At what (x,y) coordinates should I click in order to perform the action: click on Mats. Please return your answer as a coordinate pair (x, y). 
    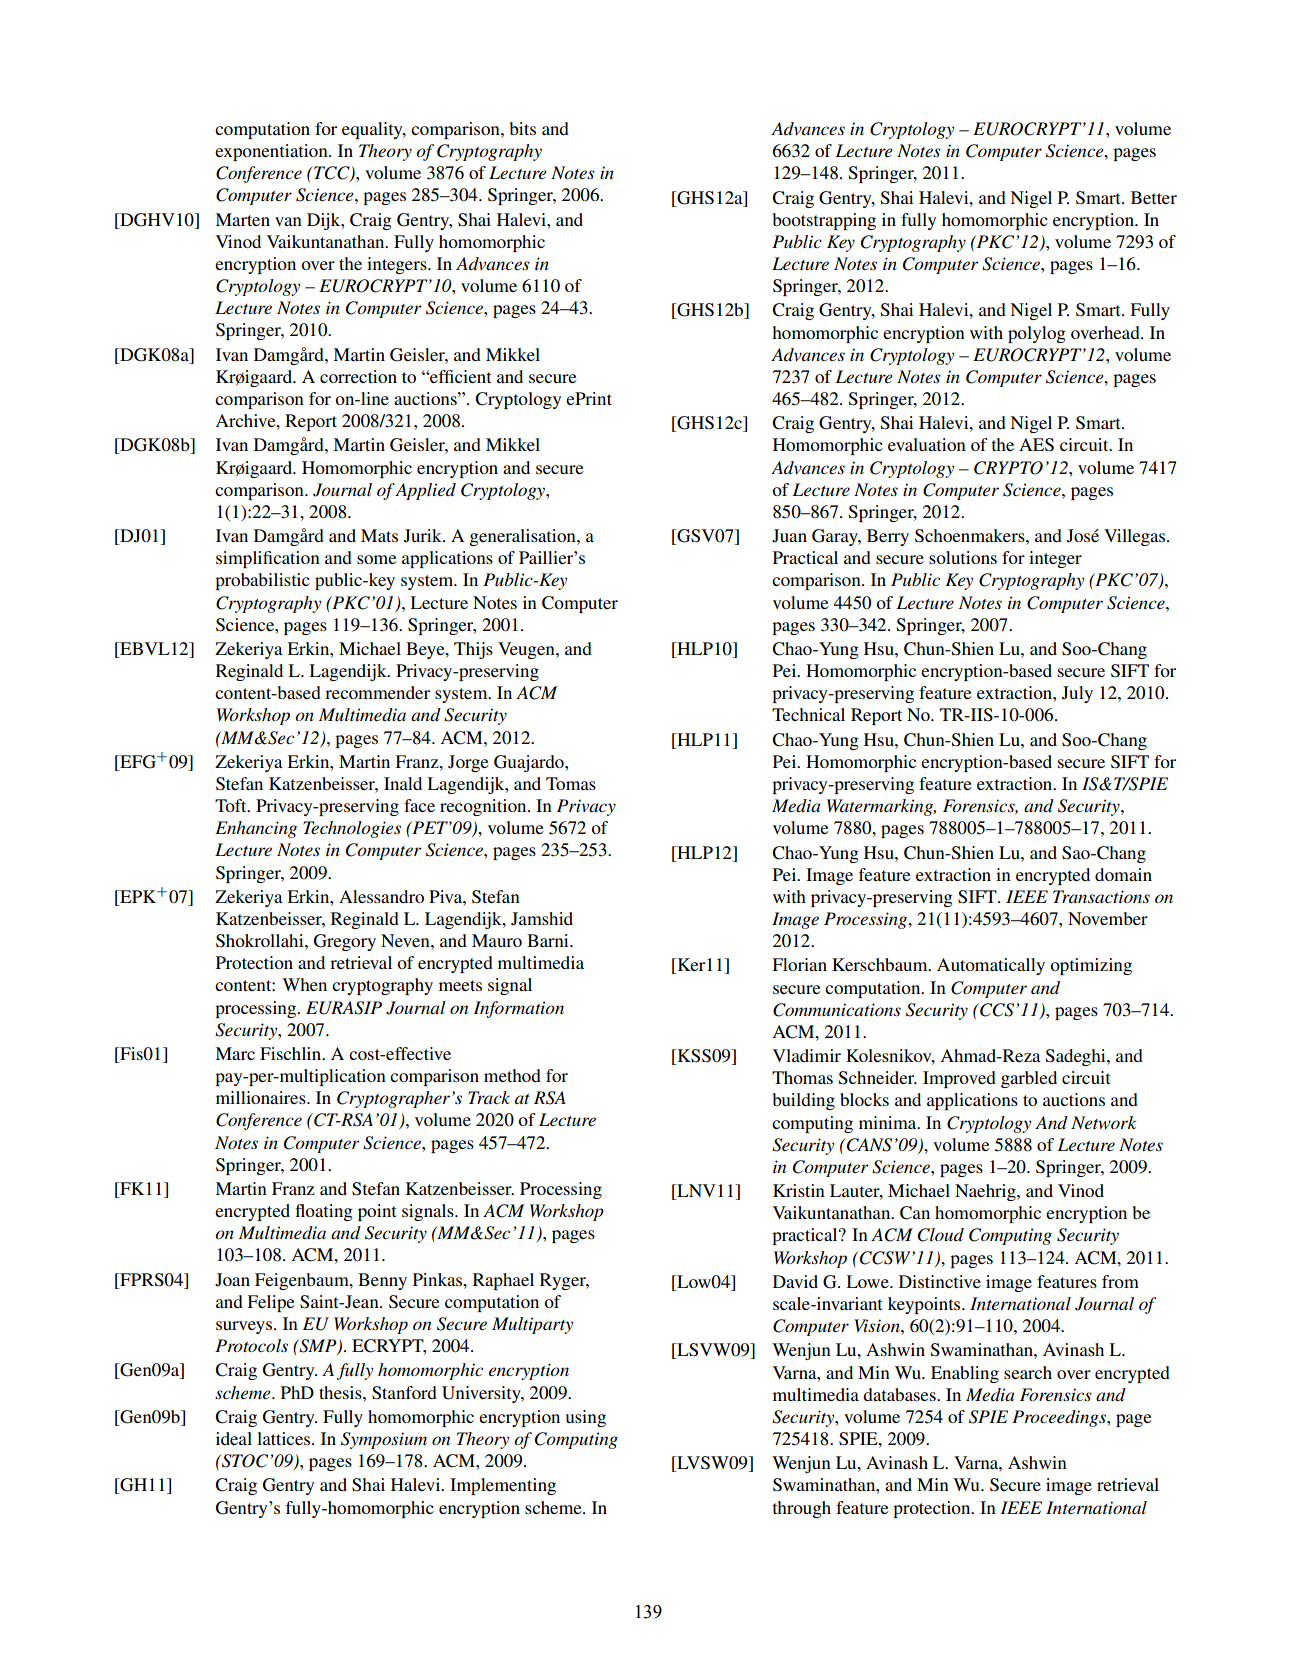
    Looking at the image, I should click on (379, 535).
